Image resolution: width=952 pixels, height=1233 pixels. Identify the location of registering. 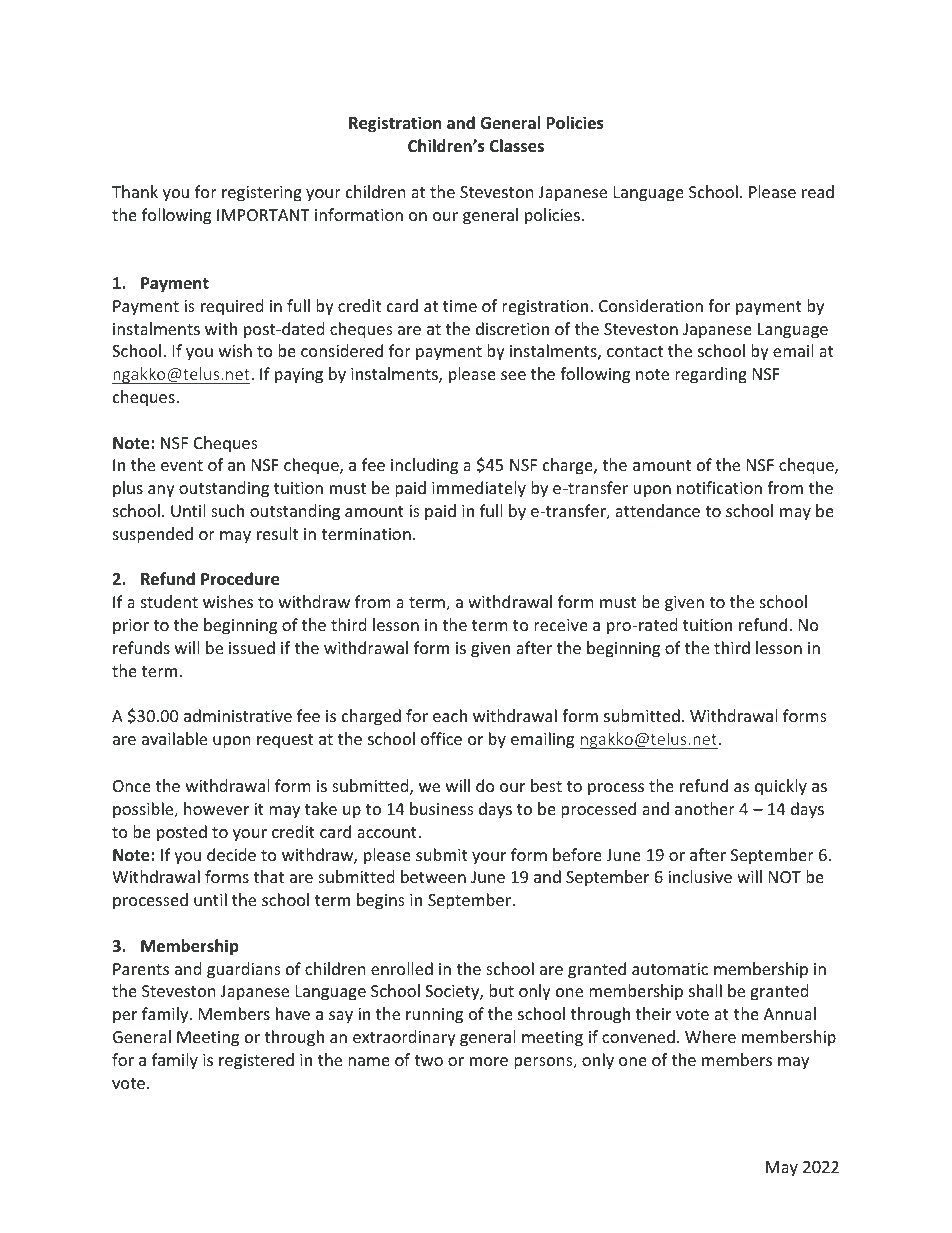
(262, 194).
